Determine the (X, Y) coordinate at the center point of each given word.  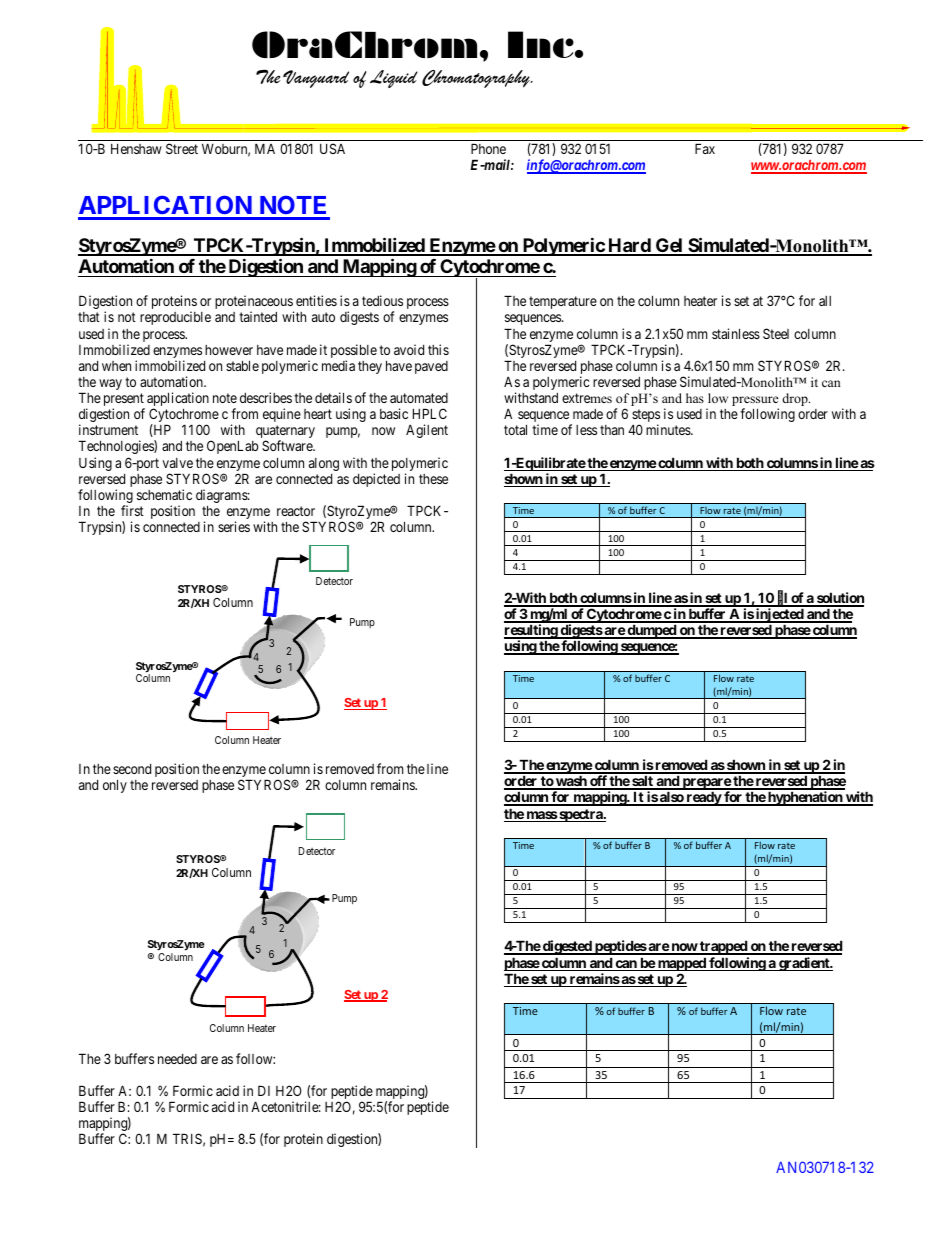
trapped (723, 947)
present (124, 401)
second (132, 769)
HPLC (430, 413)
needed (177, 1059)
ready (703, 798)
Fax (705, 148)
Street (182, 148)
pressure (755, 402)
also (671, 798)
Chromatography (477, 79)
